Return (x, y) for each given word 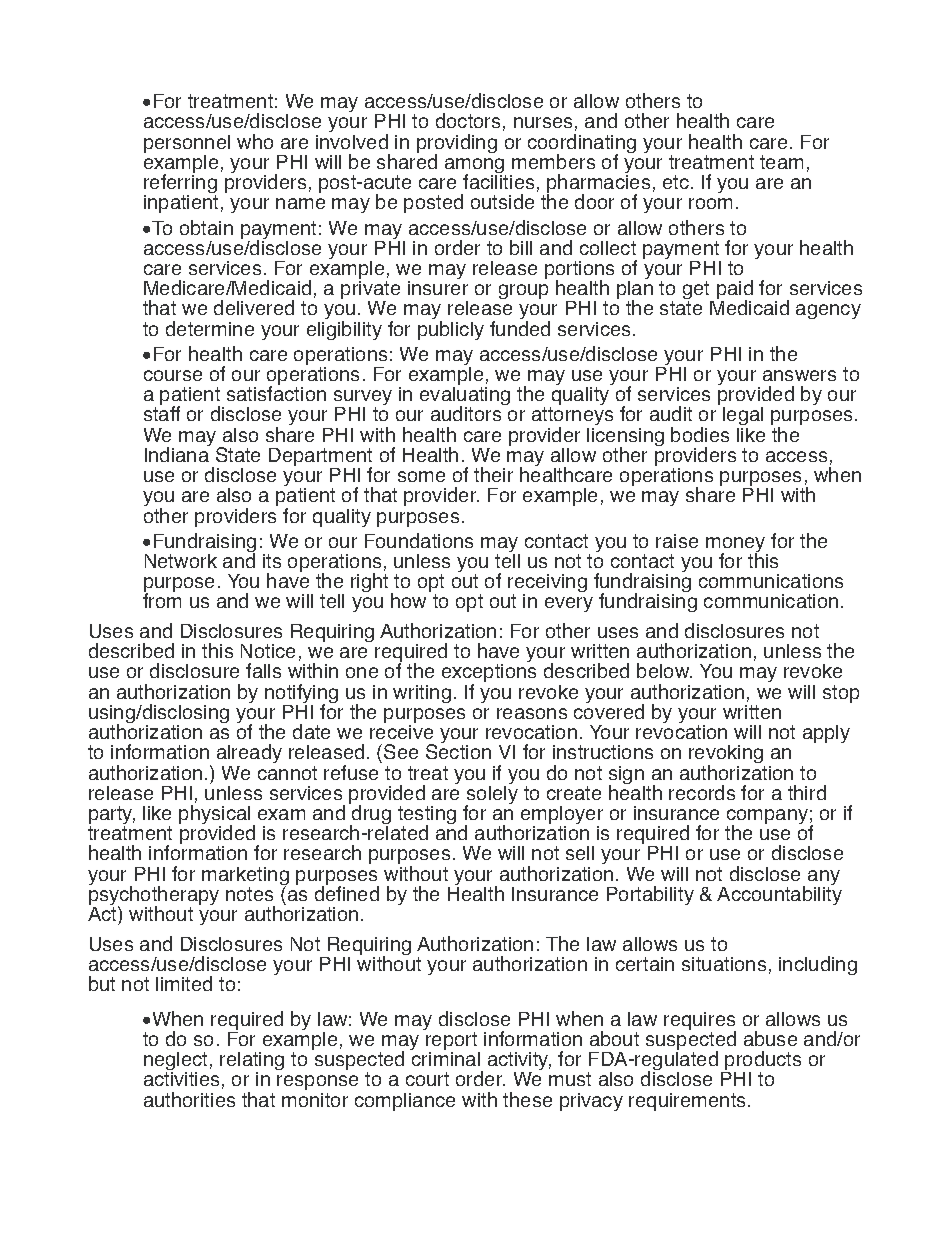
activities (181, 1079)
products (762, 1062)
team (781, 162)
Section (458, 750)
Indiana (177, 453)
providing (457, 145)
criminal (445, 1057)
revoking (727, 756)
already (249, 753)
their (493, 474)
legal (743, 418)
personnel (187, 145)
